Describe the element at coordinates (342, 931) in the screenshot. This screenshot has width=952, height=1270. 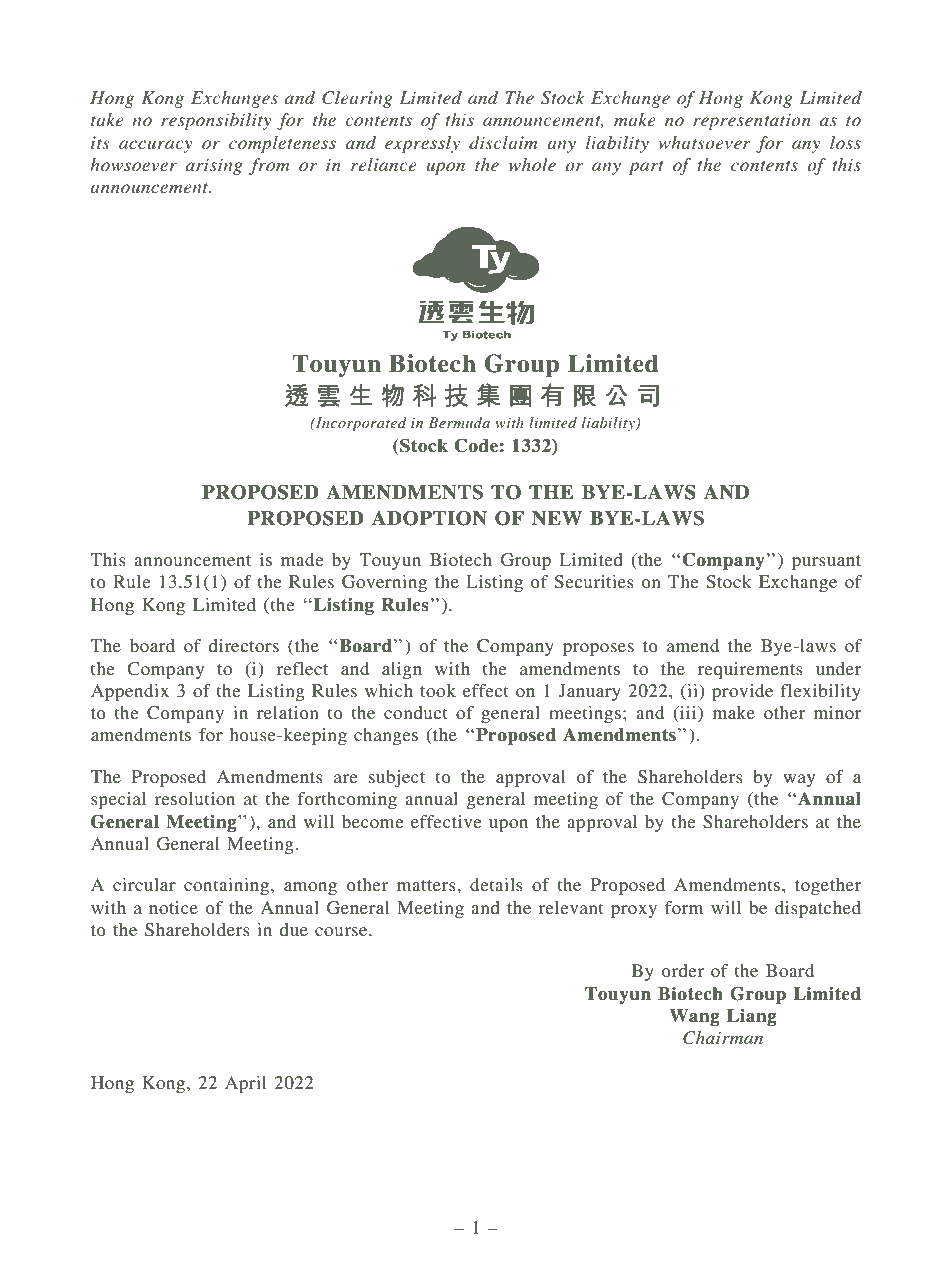
I see `course` at that location.
